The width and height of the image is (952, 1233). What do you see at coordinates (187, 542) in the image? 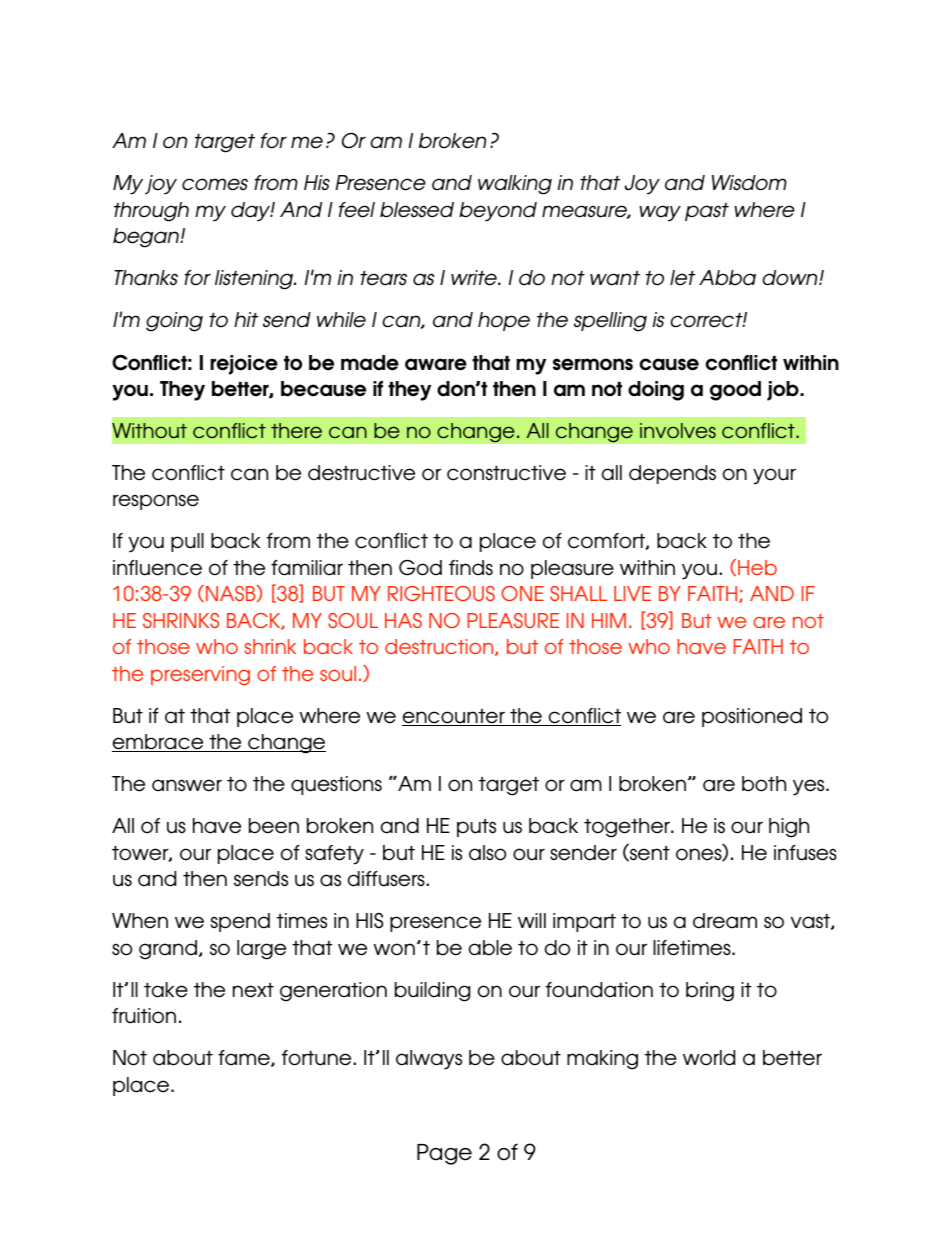
I see `pull` at bounding box center [187, 542].
